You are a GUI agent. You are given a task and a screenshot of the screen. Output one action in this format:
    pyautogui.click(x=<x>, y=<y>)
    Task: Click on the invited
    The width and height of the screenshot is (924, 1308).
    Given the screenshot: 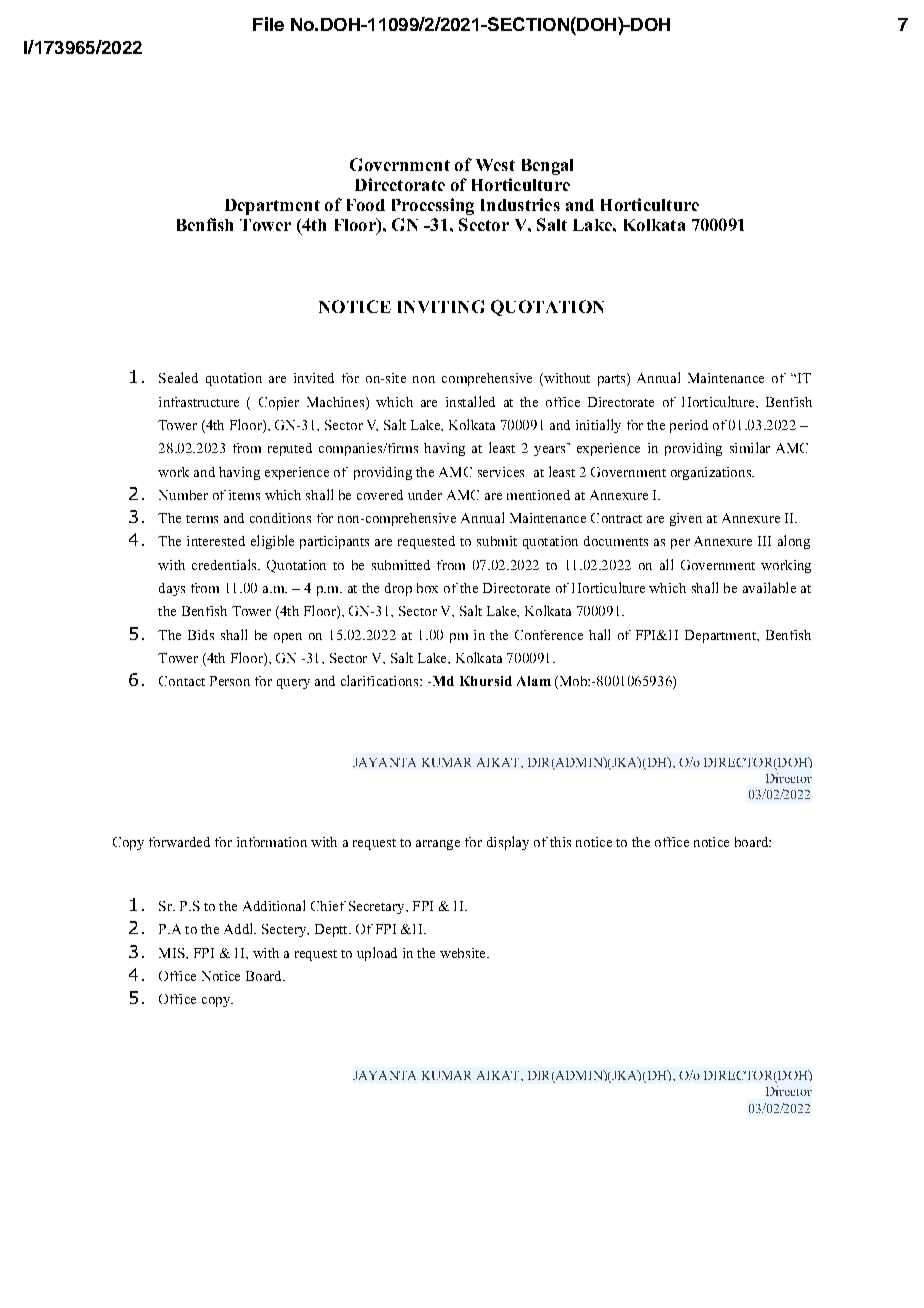 What is the action you would take?
    pyautogui.click(x=314, y=378)
